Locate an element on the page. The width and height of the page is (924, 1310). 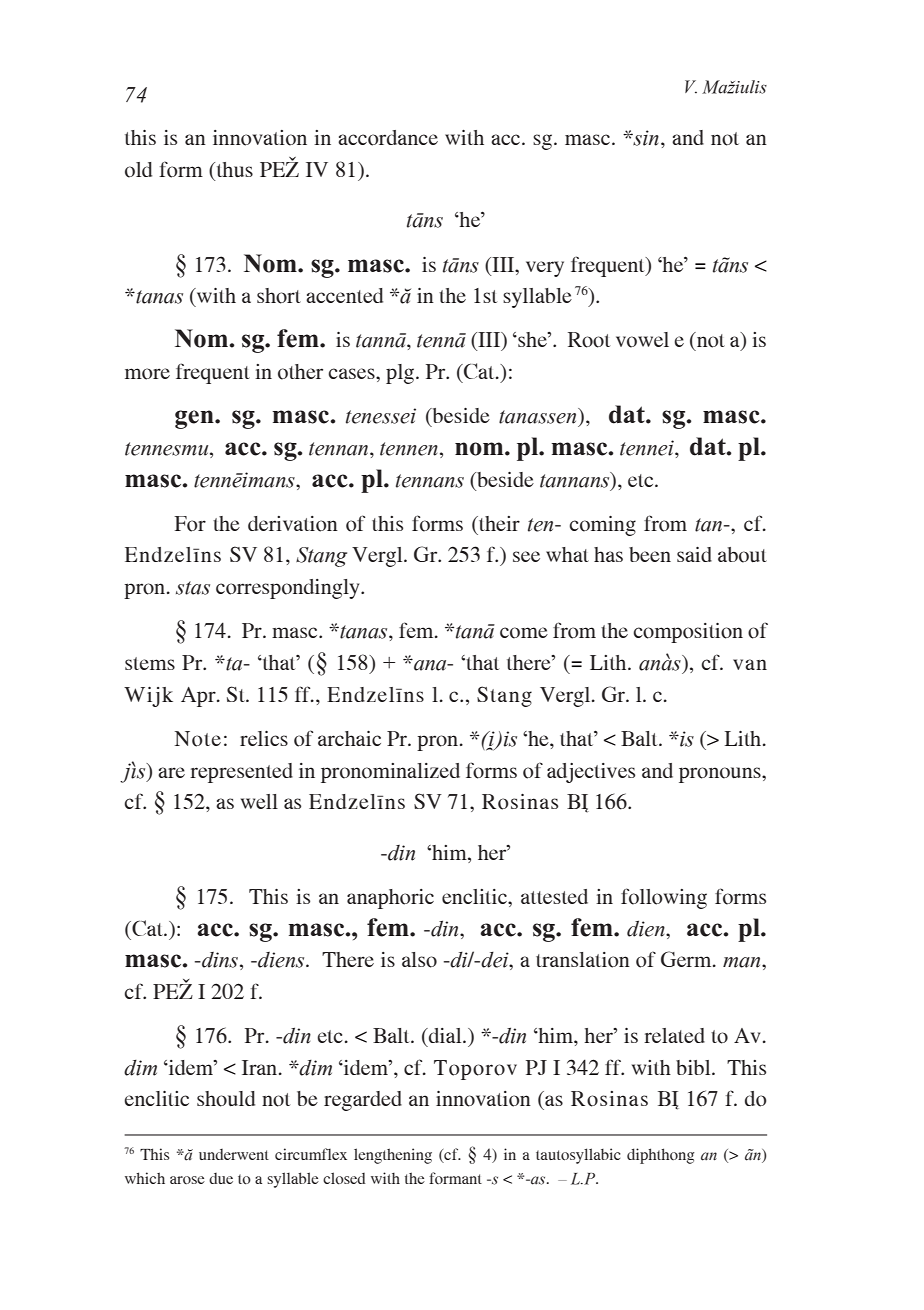
very is located at coordinates (545, 269).
